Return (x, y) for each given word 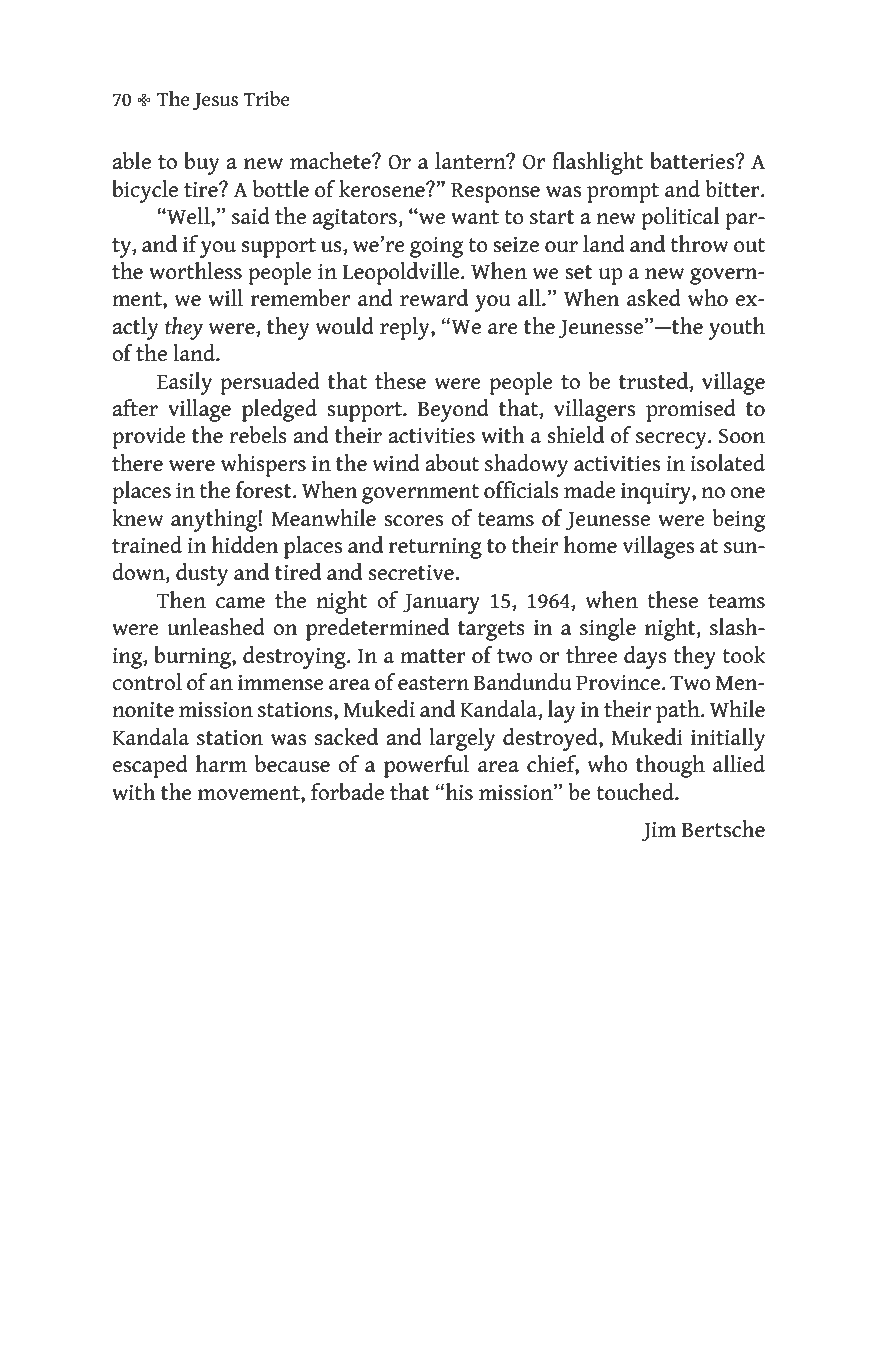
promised (691, 410)
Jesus (215, 101)
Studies (519, 92)
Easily (184, 383)
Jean (420, 55)
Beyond (453, 410)
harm (221, 764)
